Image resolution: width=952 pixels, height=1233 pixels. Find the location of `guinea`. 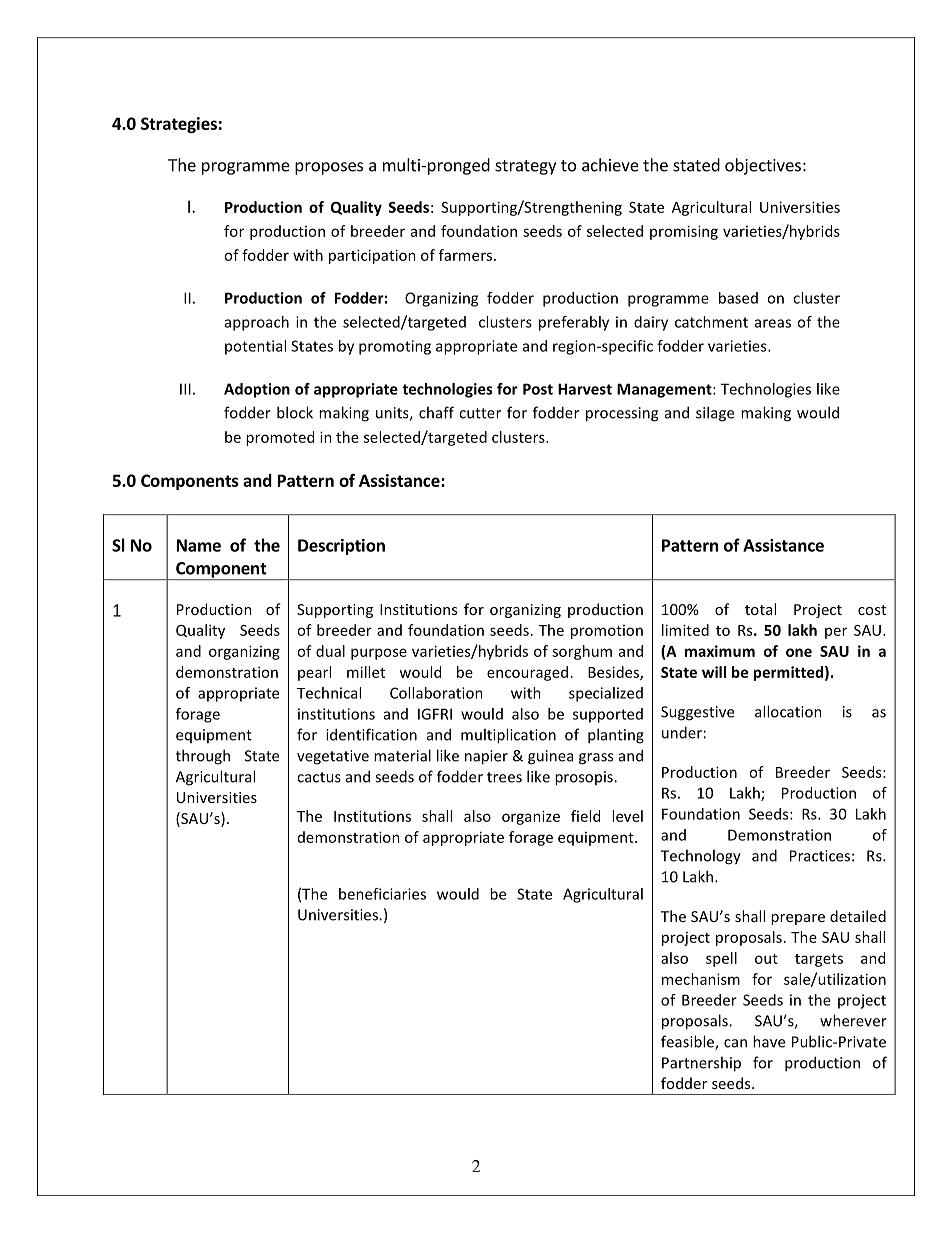

guinea is located at coordinates (550, 757).
